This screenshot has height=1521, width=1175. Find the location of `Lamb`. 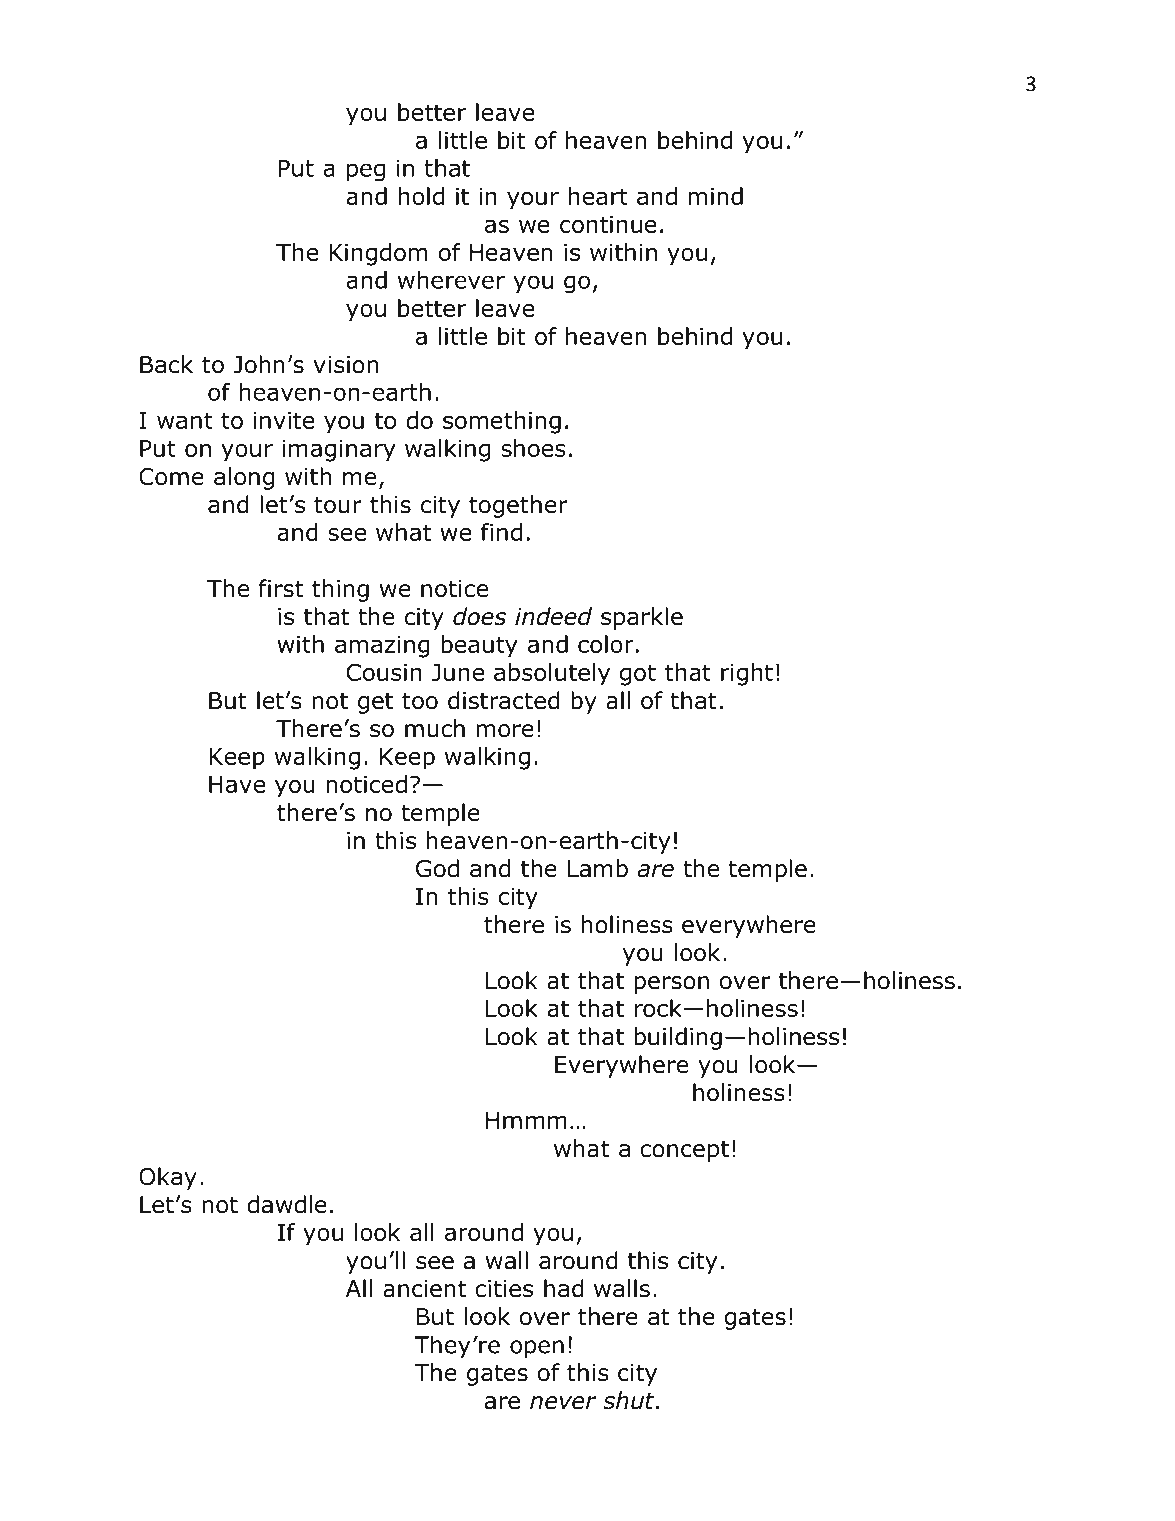

Lamb is located at coordinates (598, 868).
